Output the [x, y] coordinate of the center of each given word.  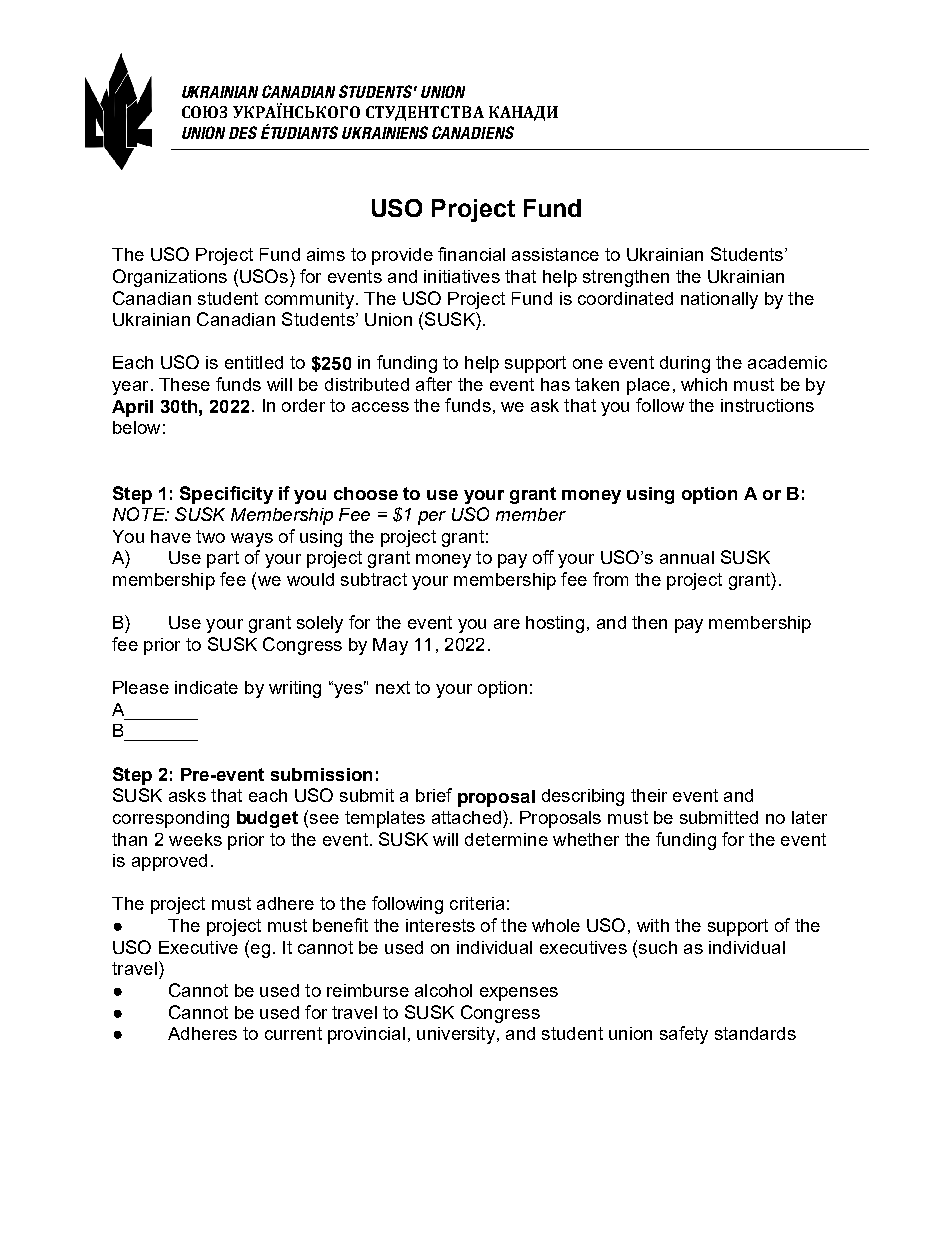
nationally [719, 300]
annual [687, 557]
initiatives [462, 276]
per [432, 518]
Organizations [170, 278]
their [649, 795]
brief [434, 795]
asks [187, 795]
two [210, 536]
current [293, 1033]
